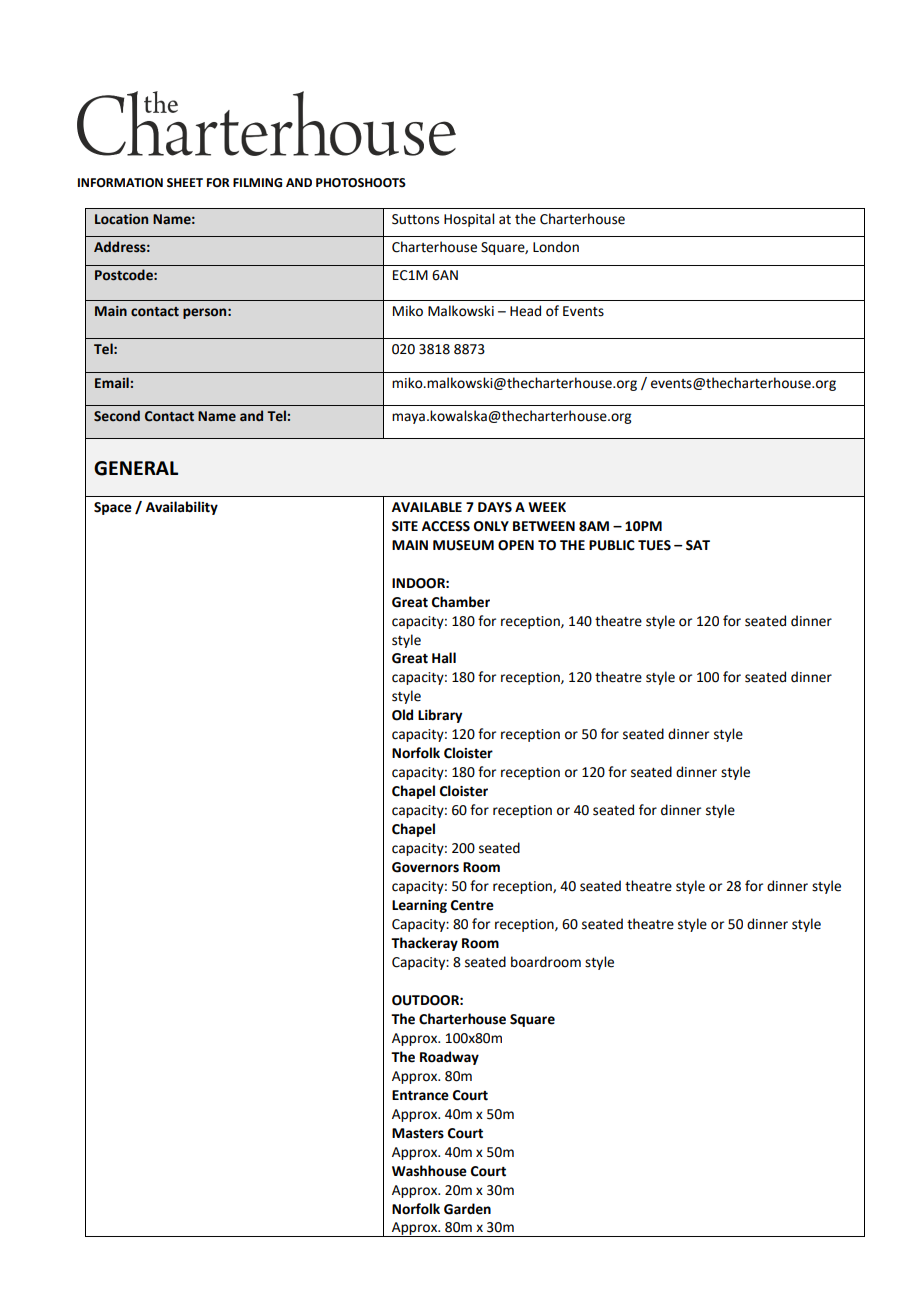  I want to click on WEEK, so click(547, 507).
